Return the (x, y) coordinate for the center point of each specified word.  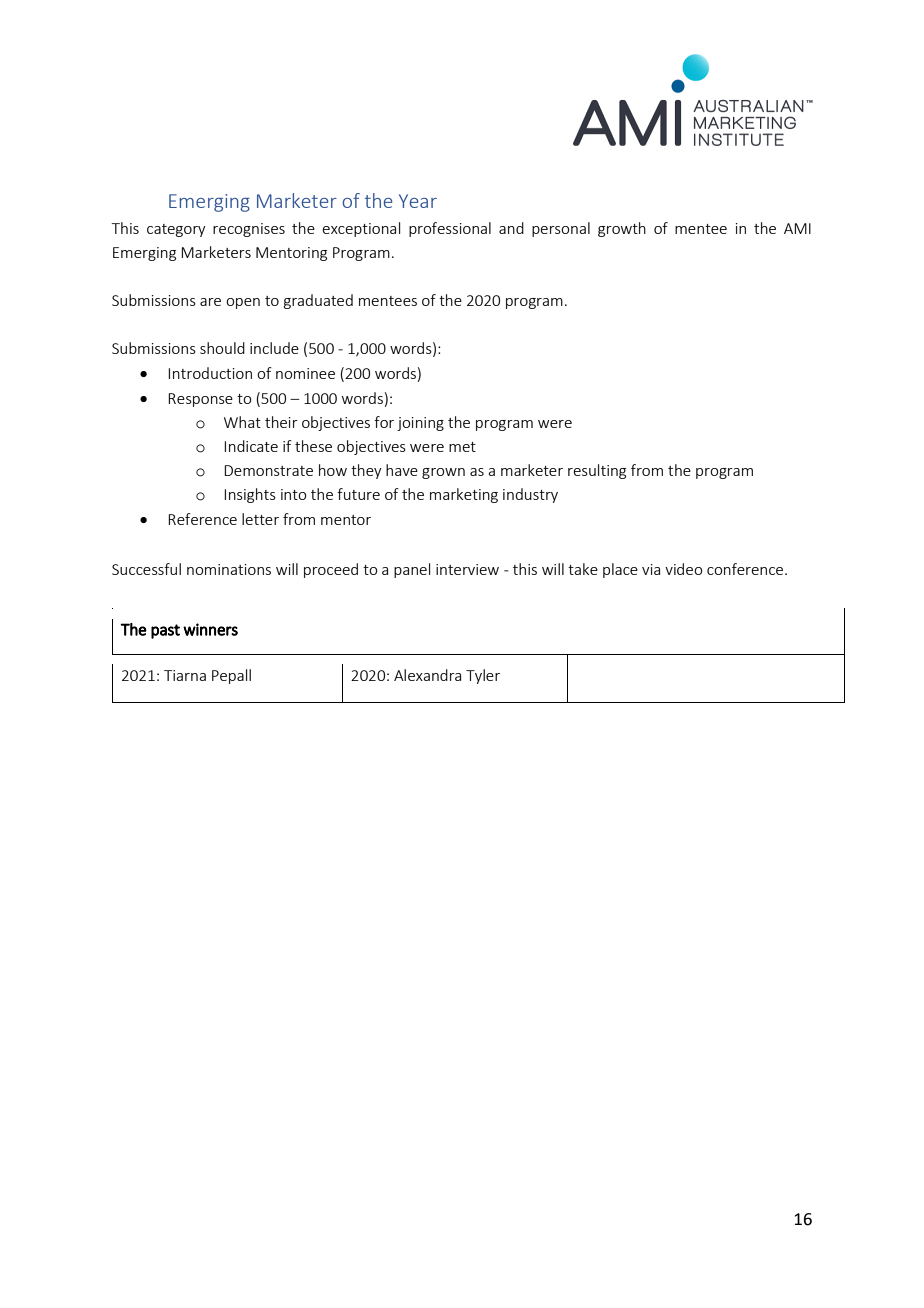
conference (746, 569)
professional (450, 229)
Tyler (483, 676)
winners (210, 629)
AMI (797, 228)
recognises (249, 230)
